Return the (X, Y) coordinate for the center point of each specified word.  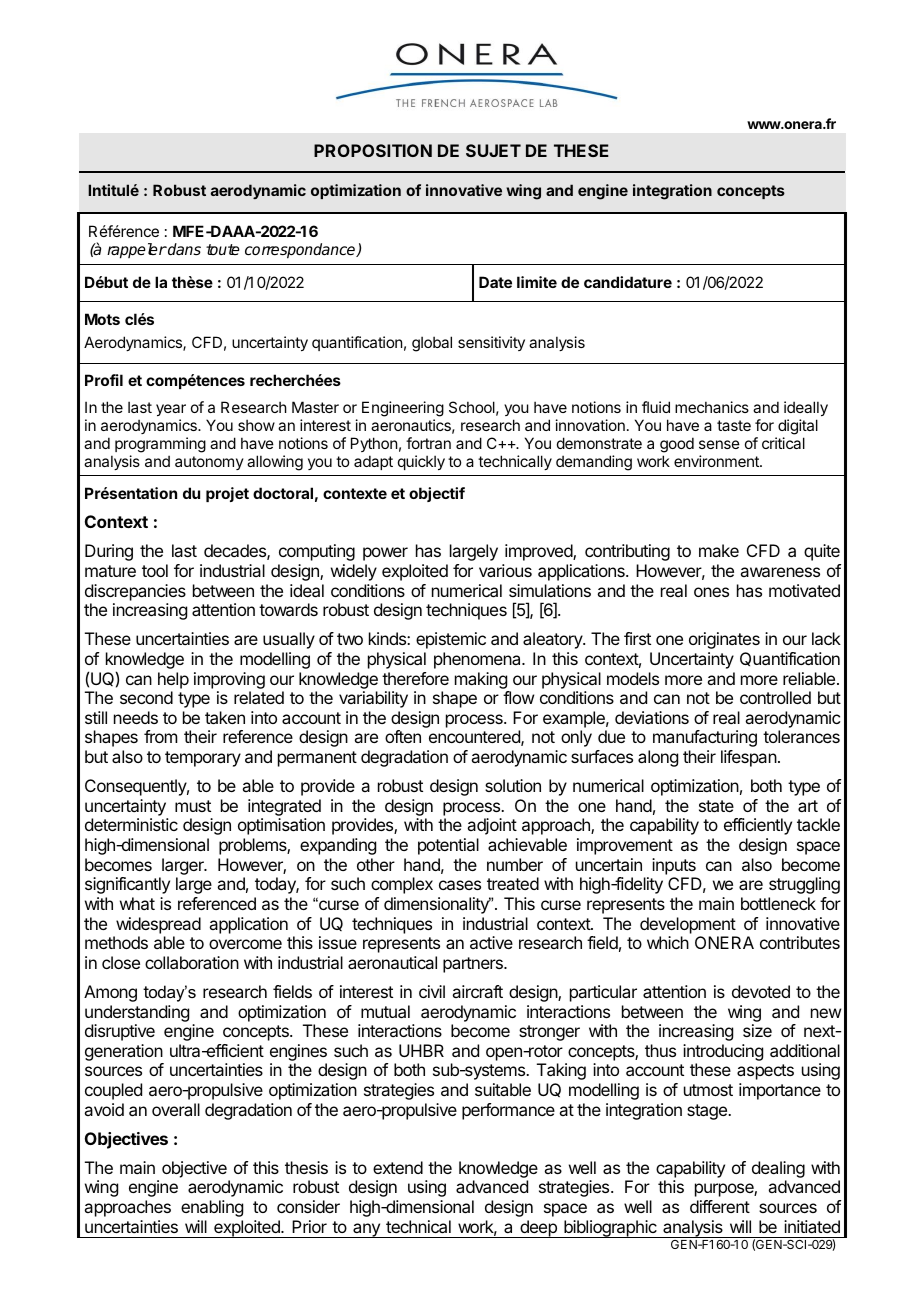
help (173, 680)
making (481, 680)
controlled (775, 697)
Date (495, 282)
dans (183, 249)
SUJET (493, 150)
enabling (212, 1208)
